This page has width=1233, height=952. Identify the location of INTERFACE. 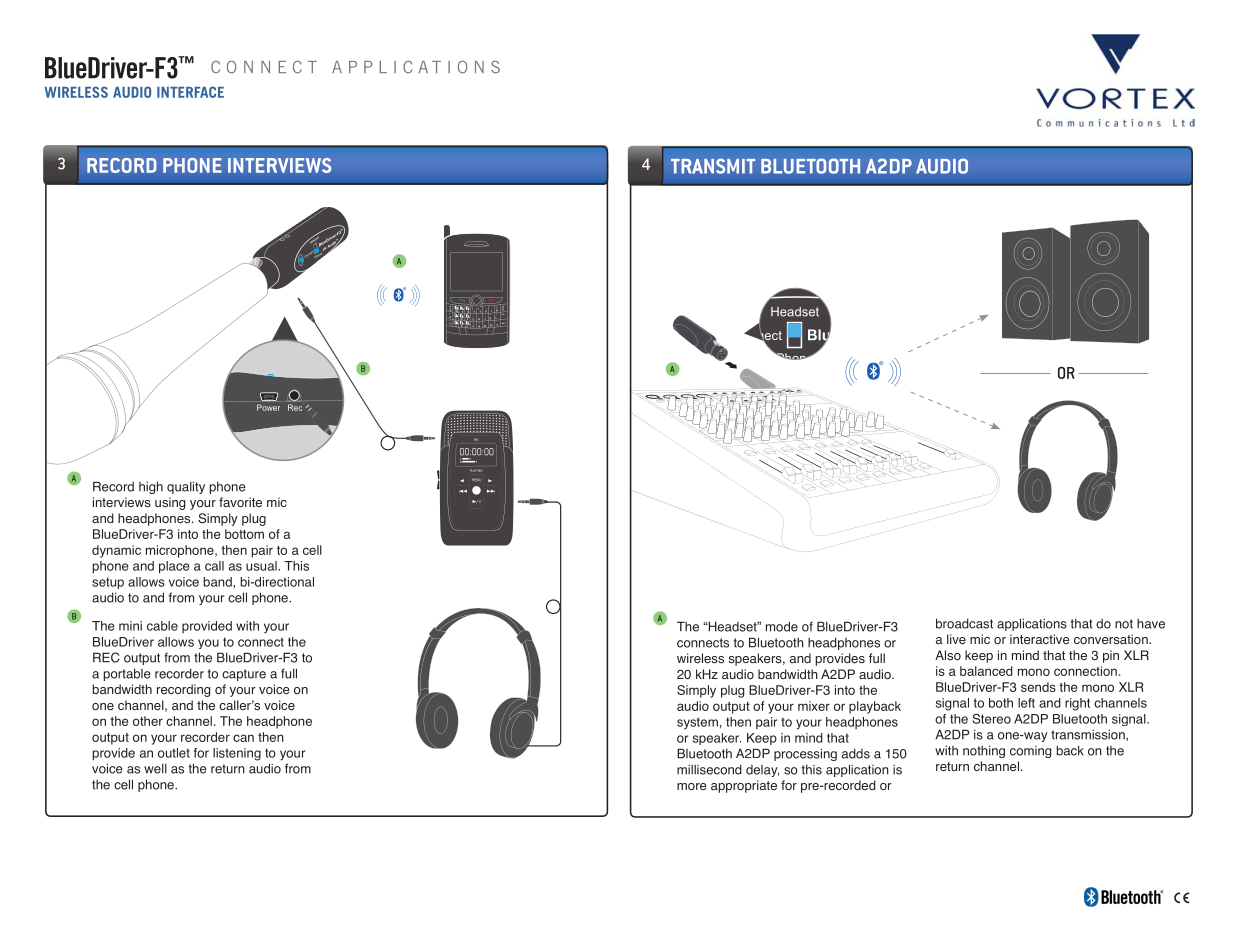
(190, 92).
